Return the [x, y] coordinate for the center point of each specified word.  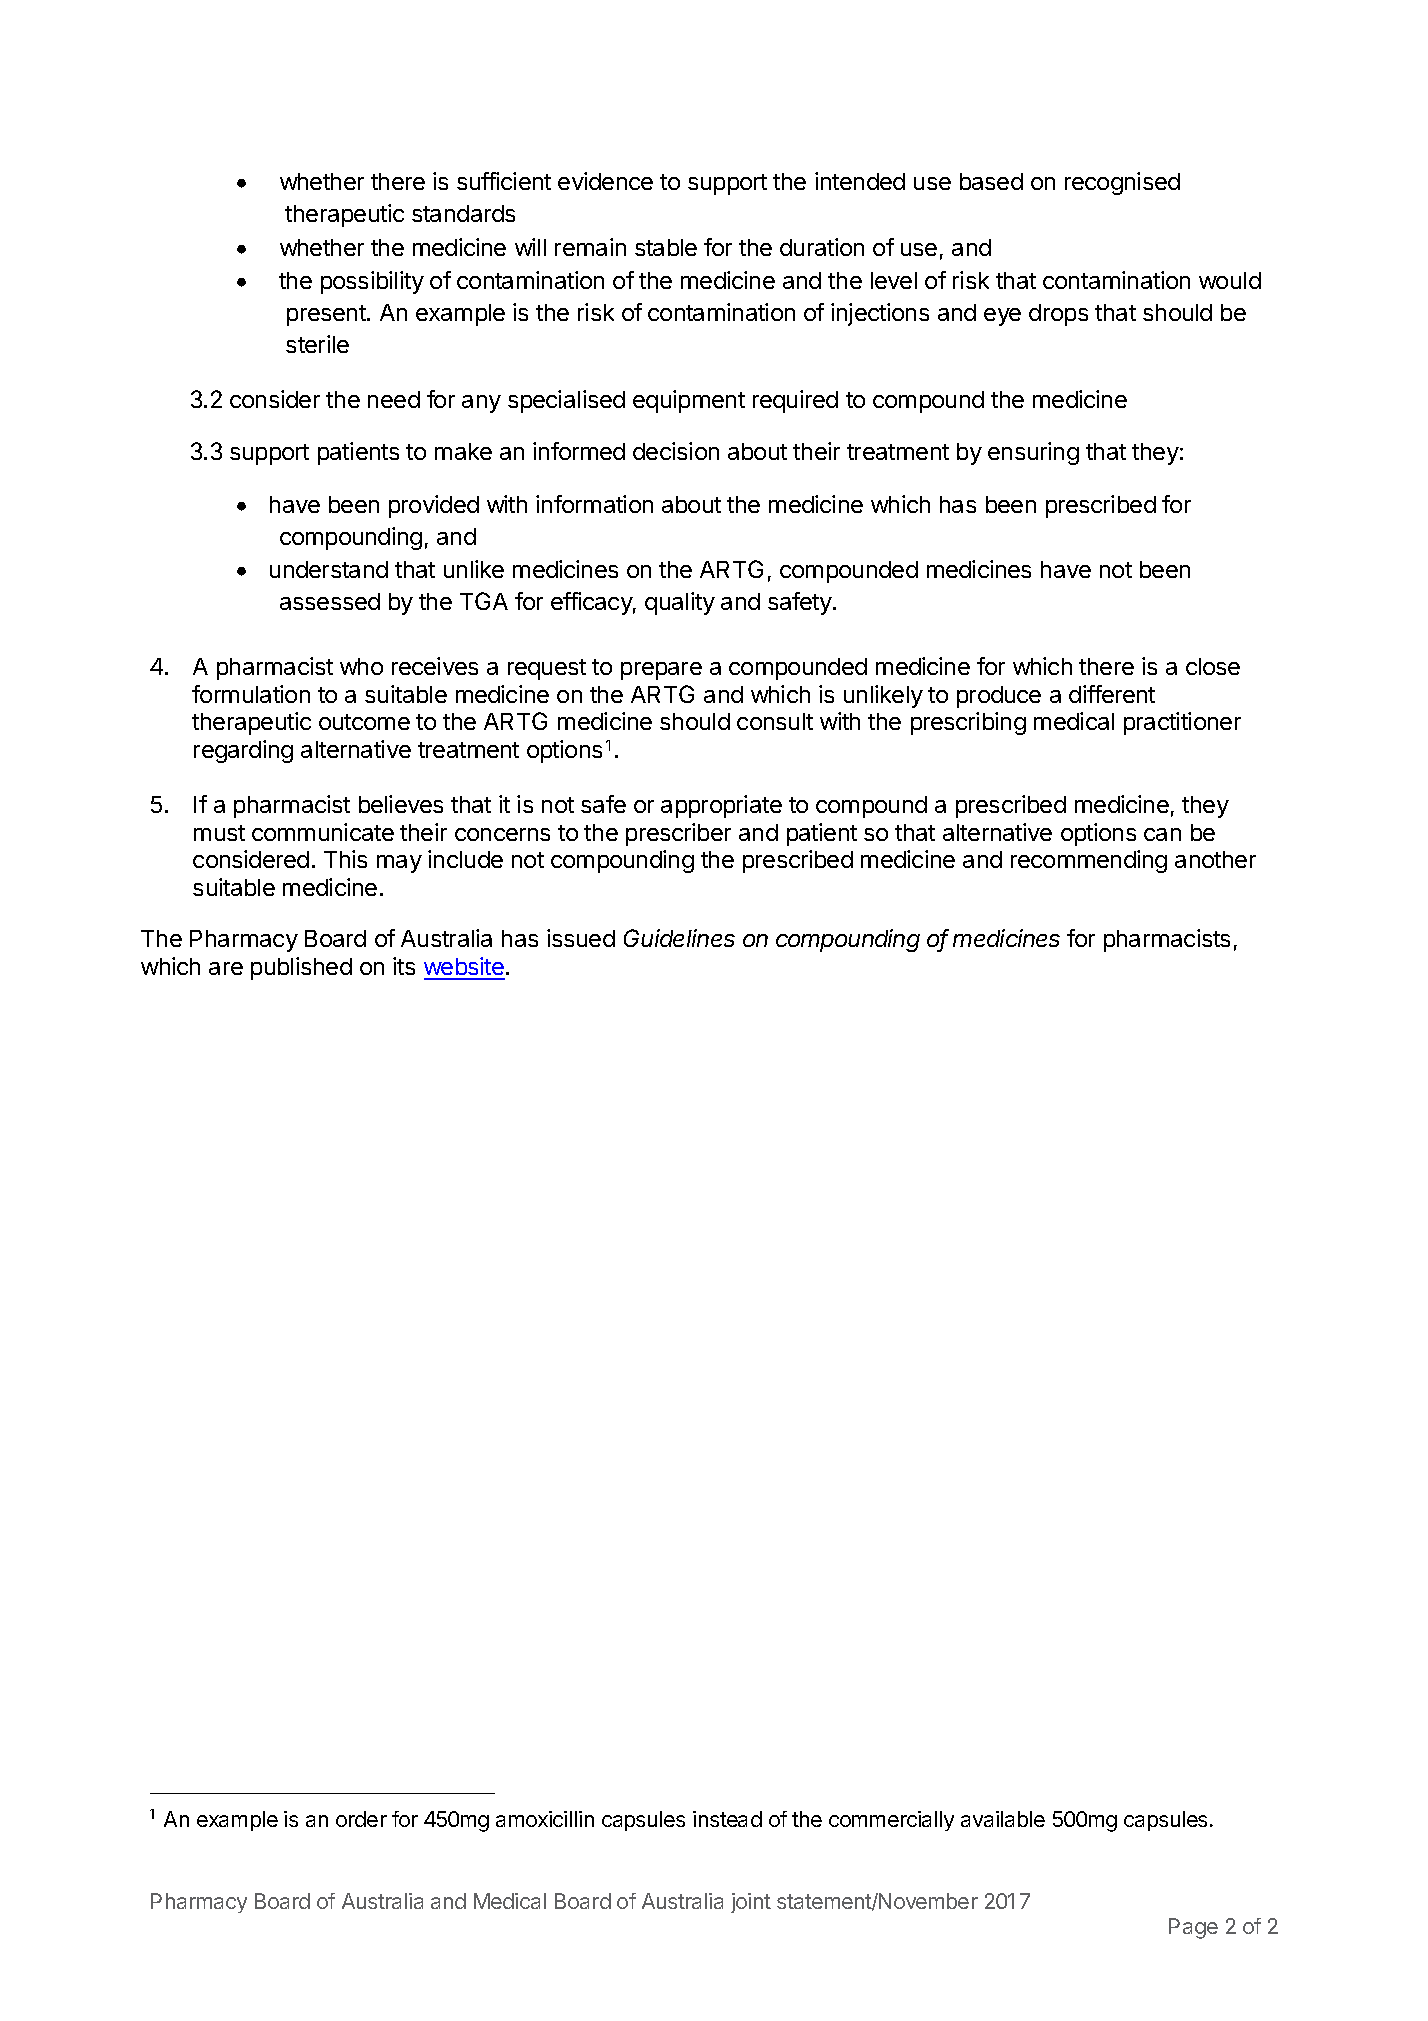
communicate [323, 832]
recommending [1089, 861]
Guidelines [679, 938]
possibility [372, 282]
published [301, 968]
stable [666, 247]
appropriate [721, 806]
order [361, 1819]
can [1162, 834]
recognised [1122, 183]
